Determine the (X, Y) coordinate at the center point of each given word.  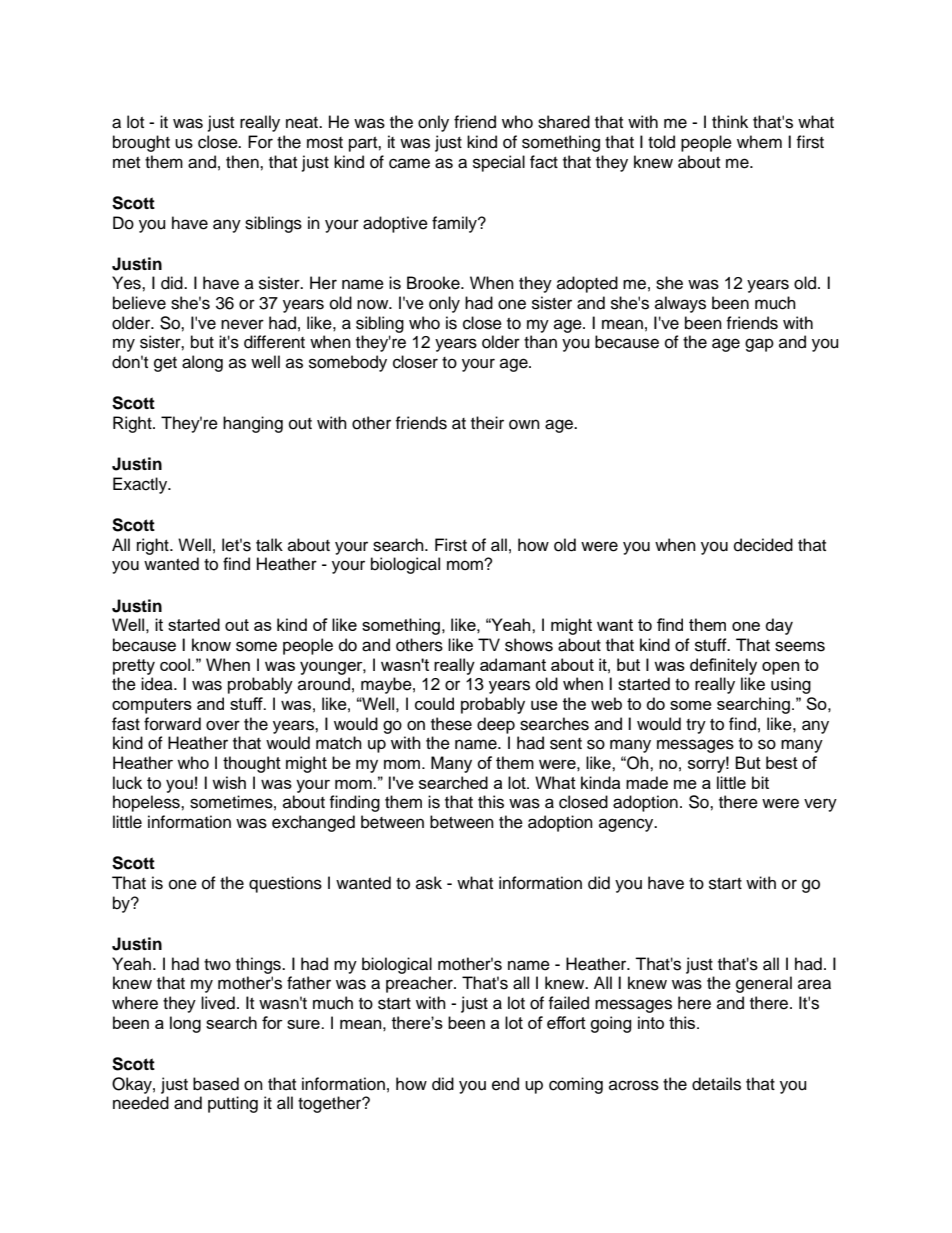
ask (429, 883)
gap (759, 345)
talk (269, 545)
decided (763, 545)
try (696, 726)
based (216, 1084)
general (764, 984)
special (499, 163)
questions (285, 884)
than (540, 342)
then (243, 162)
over (223, 725)
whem (759, 142)
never (242, 324)
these (451, 724)
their (487, 423)
